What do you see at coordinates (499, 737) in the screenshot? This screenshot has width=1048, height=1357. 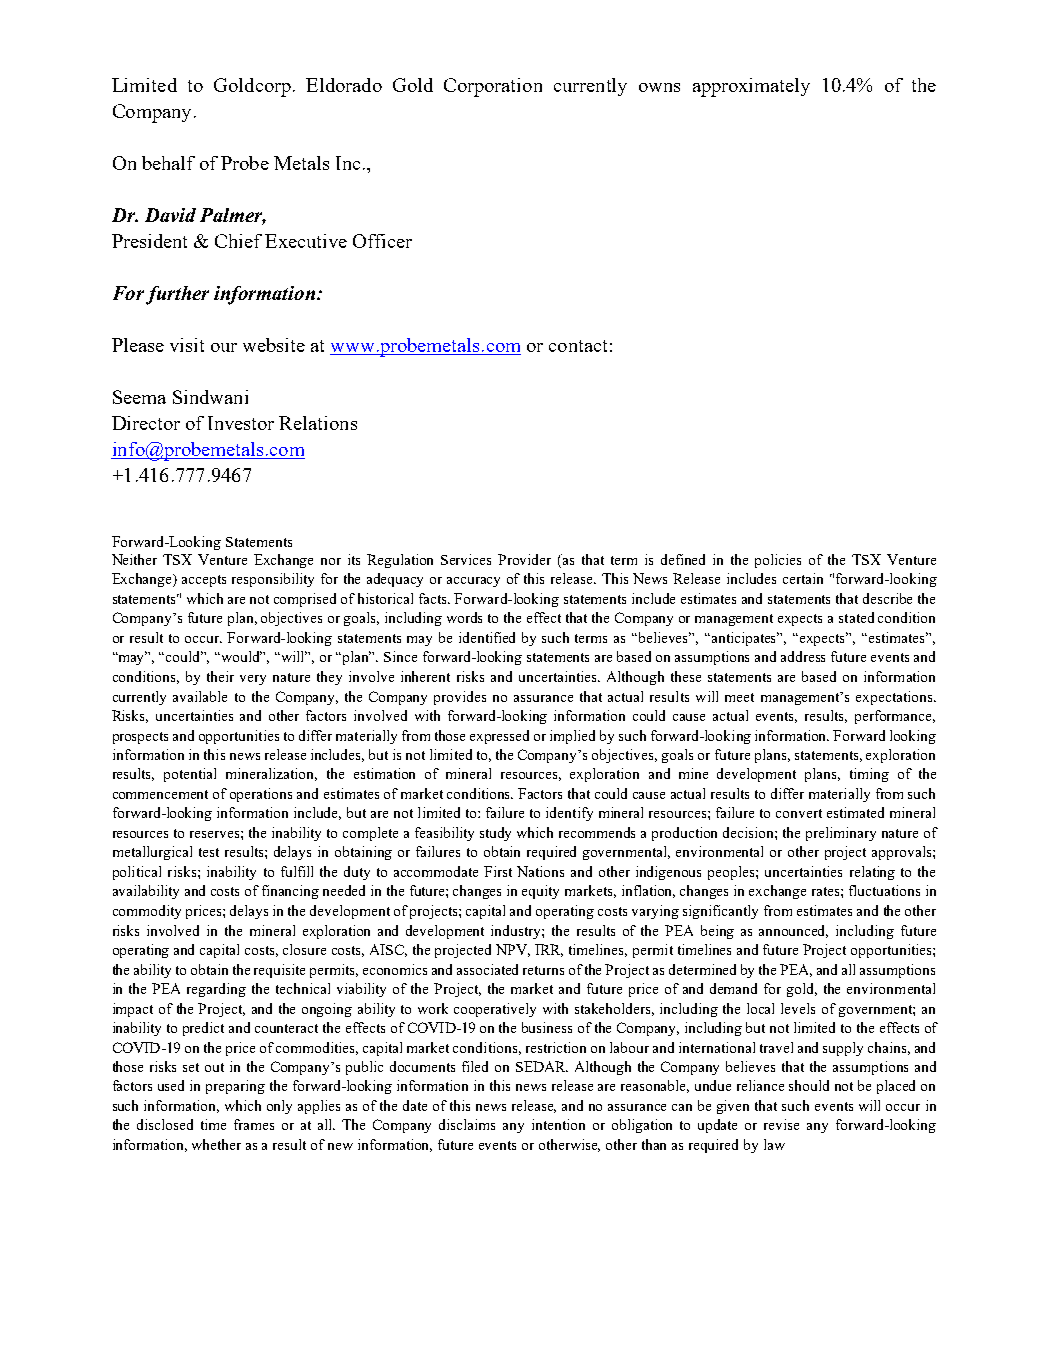 I see `expressed` at bounding box center [499, 737].
